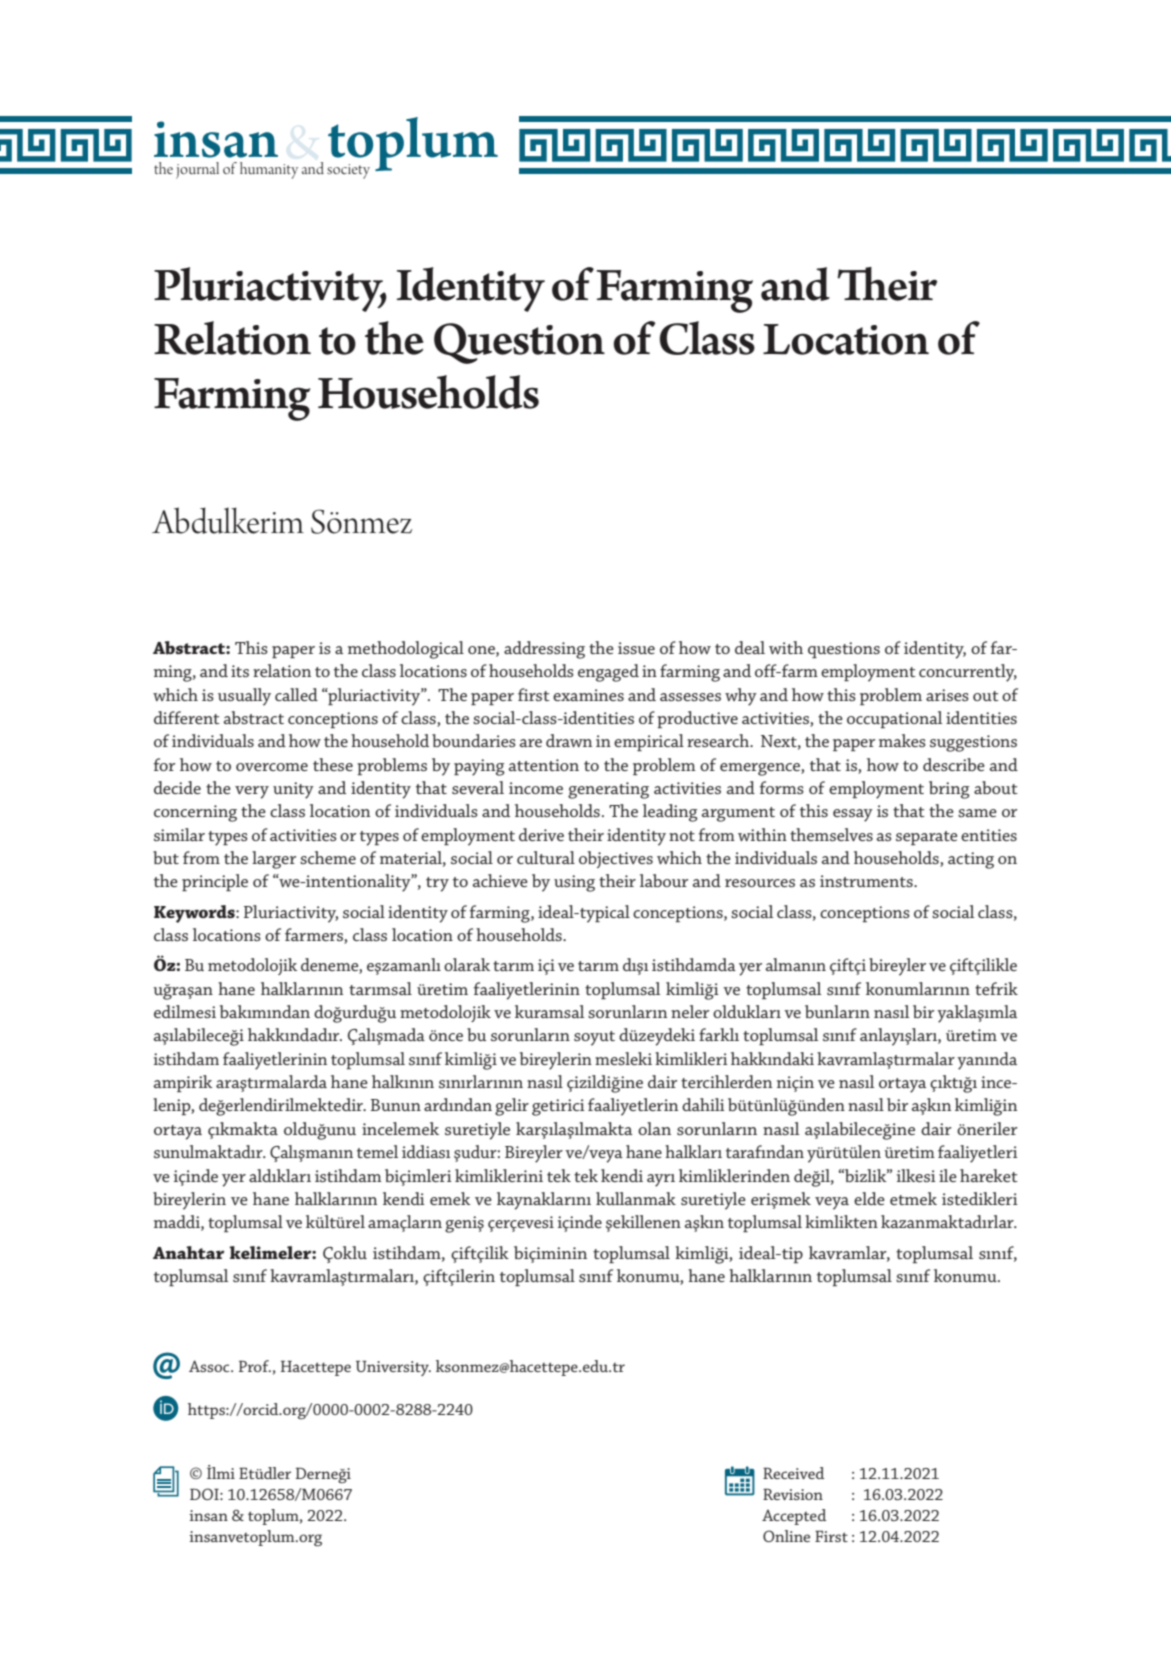  What do you see at coordinates (947, 695) in the screenshot?
I see `arises` at bounding box center [947, 695].
